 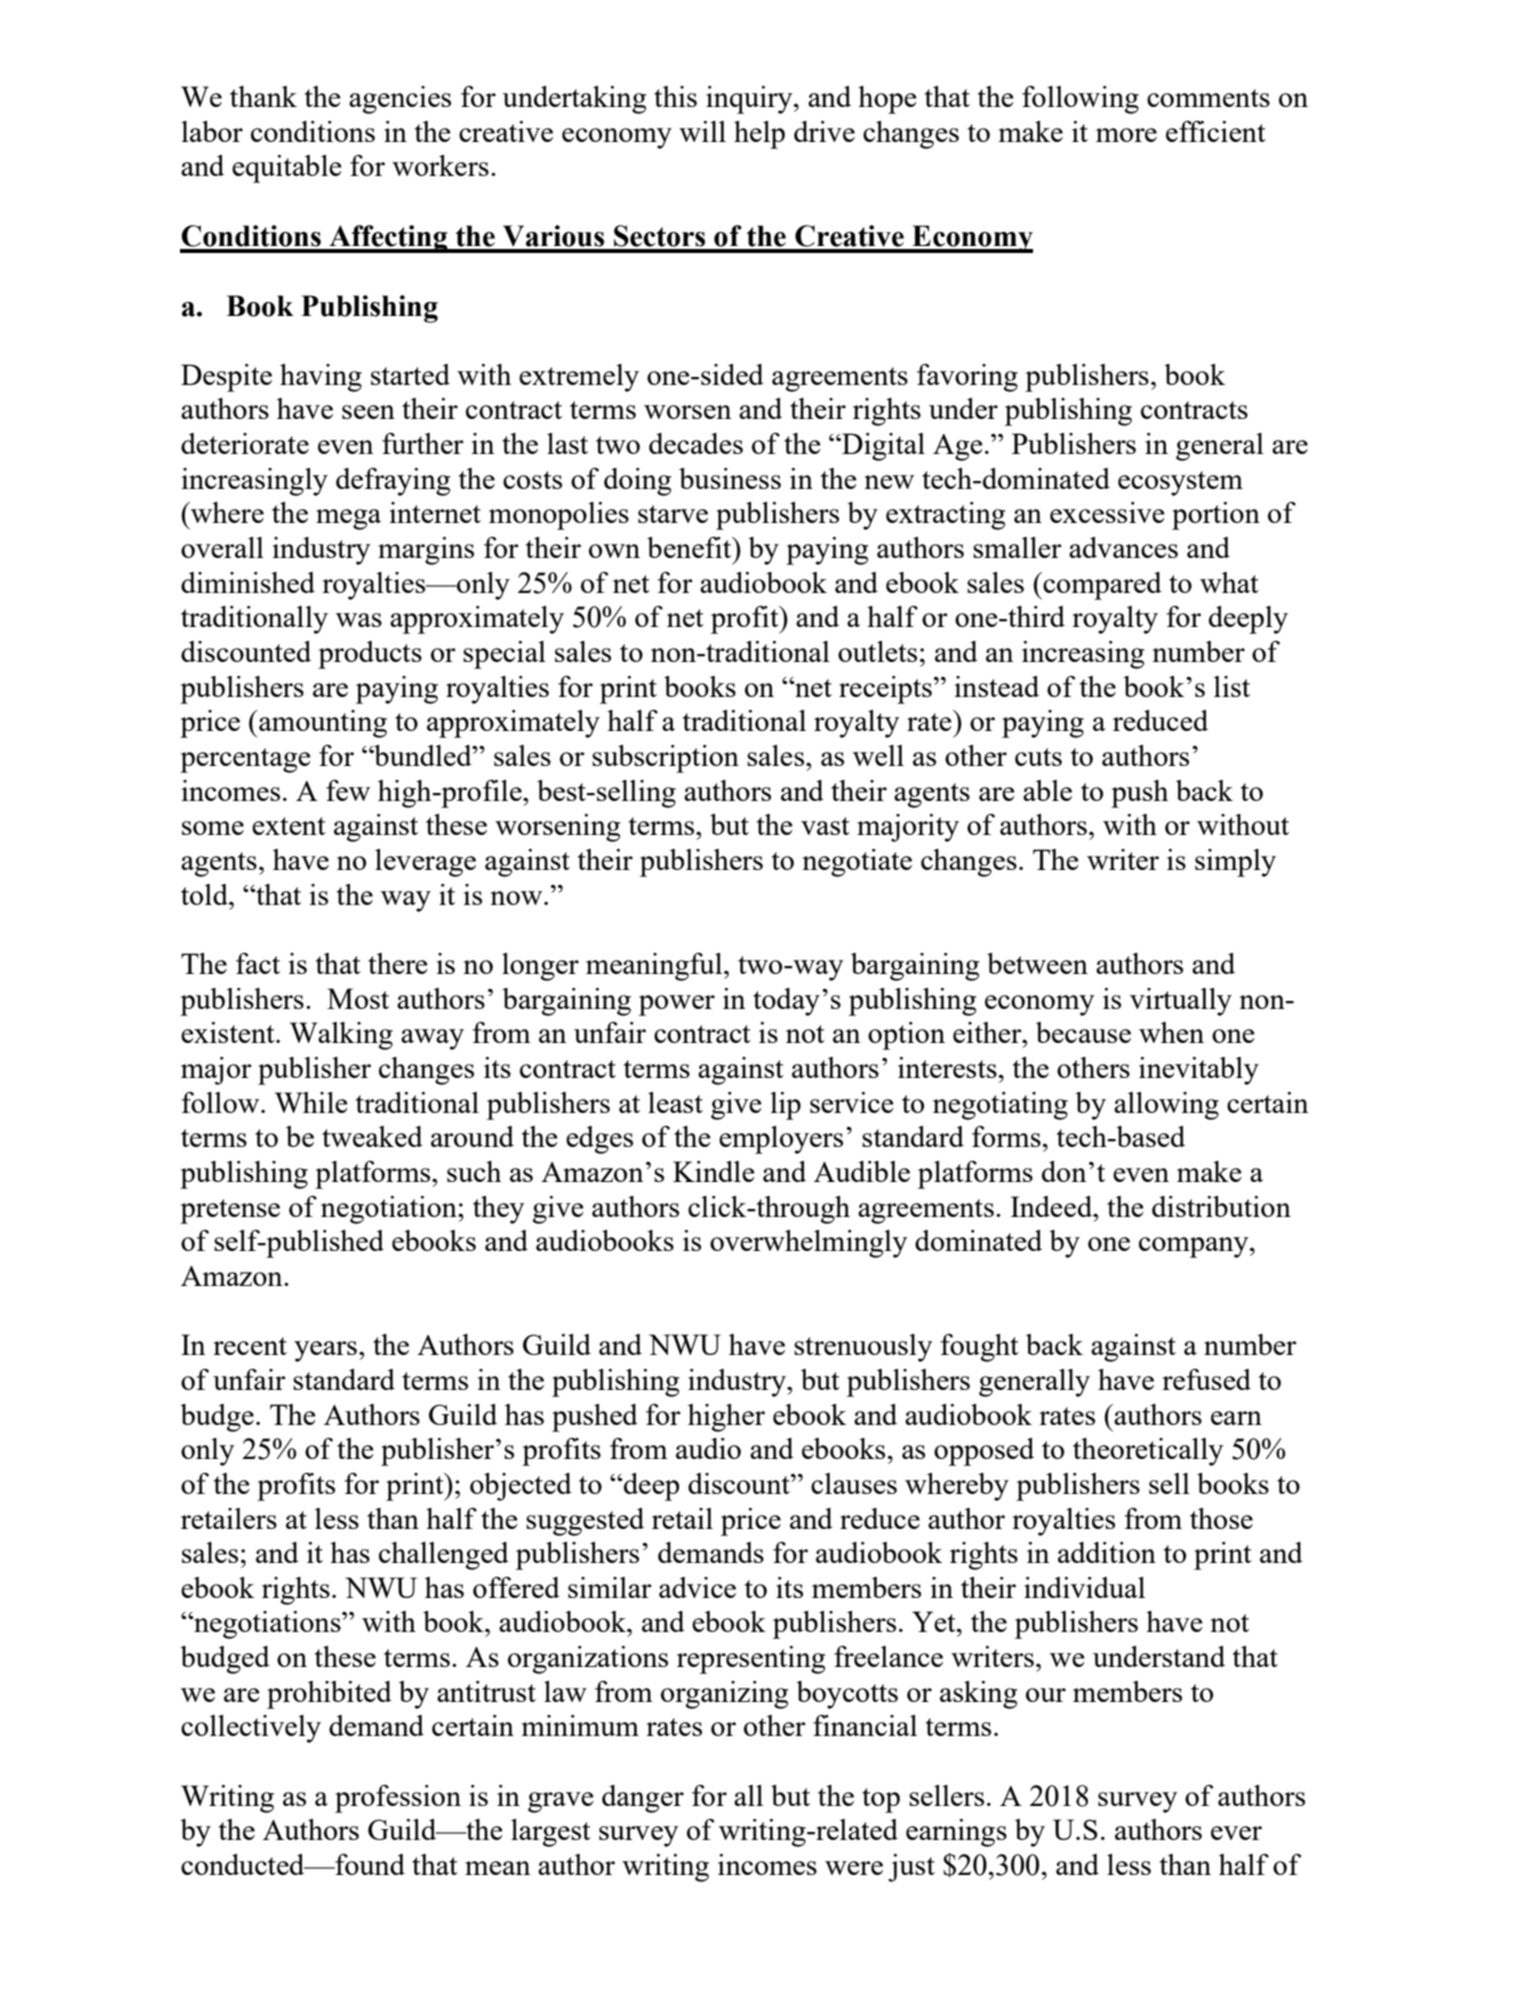 What do you see at coordinates (677, 1005) in the image?
I see `power` at bounding box center [677, 1005].
